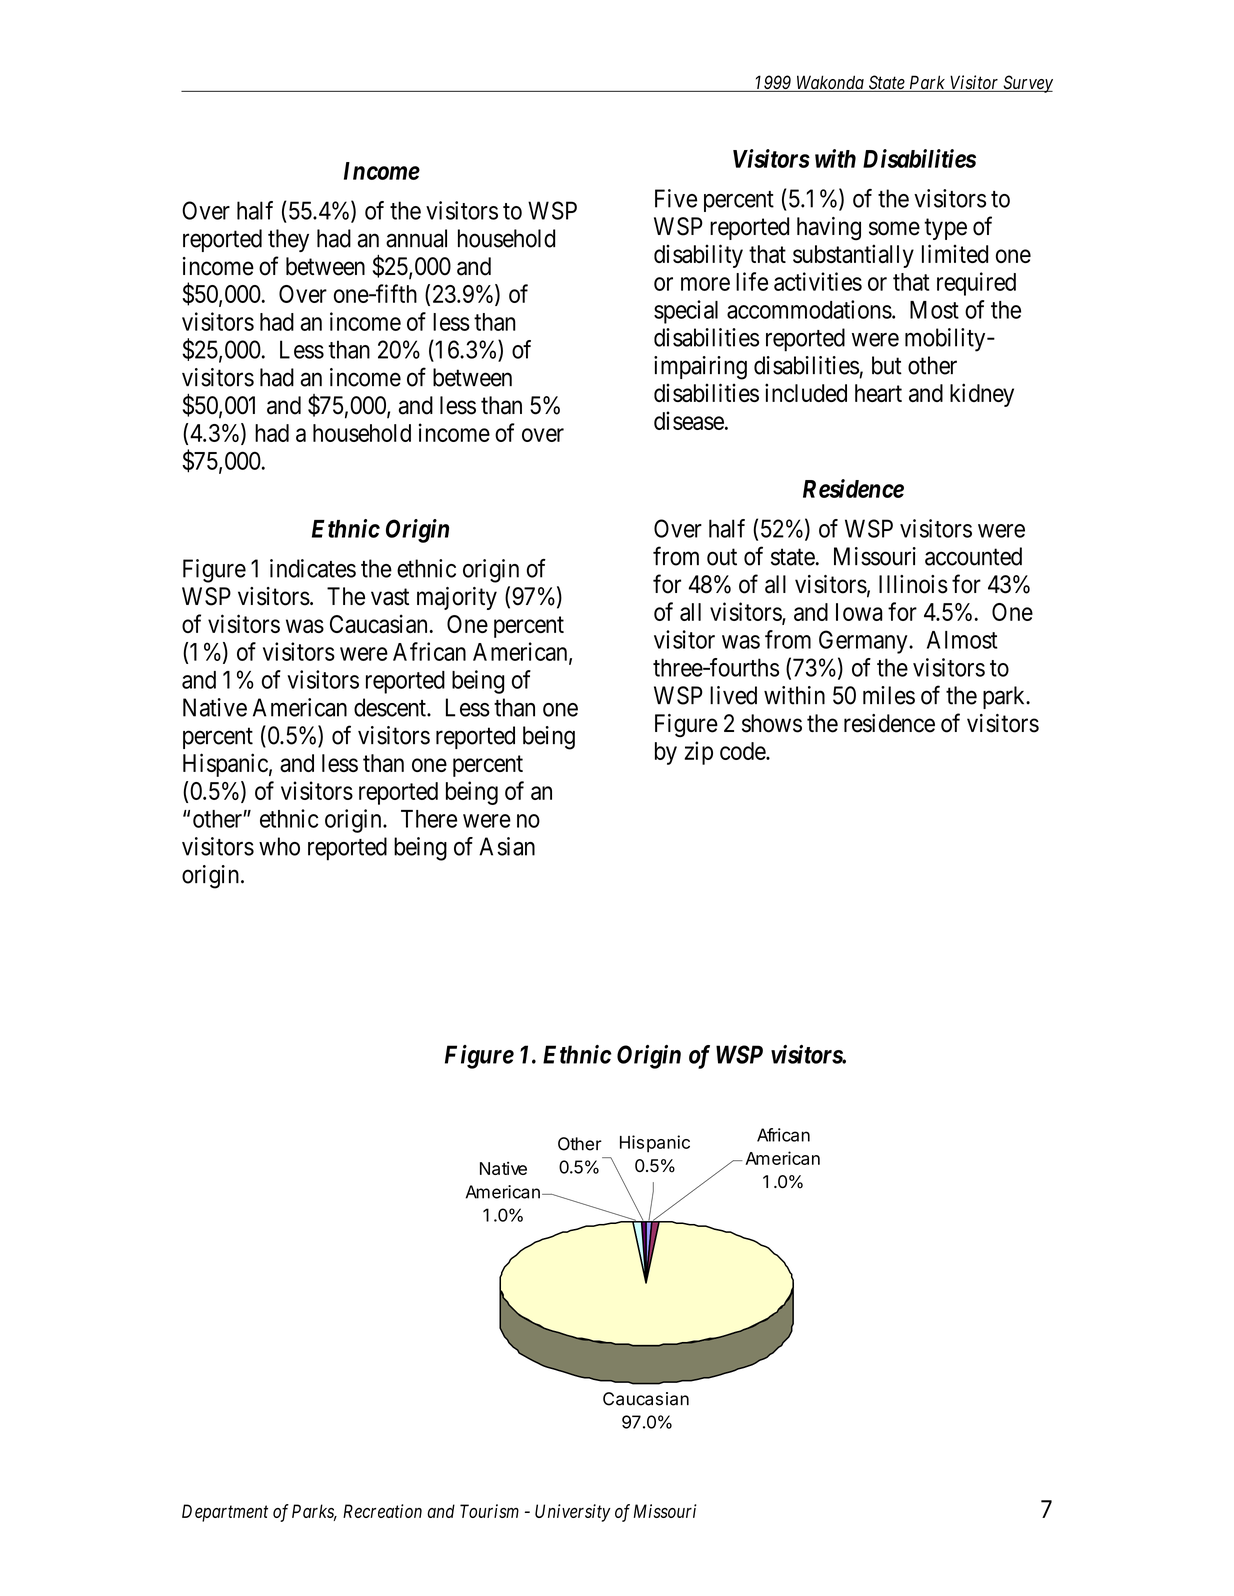  I want to click on Survey, so click(1027, 84).
